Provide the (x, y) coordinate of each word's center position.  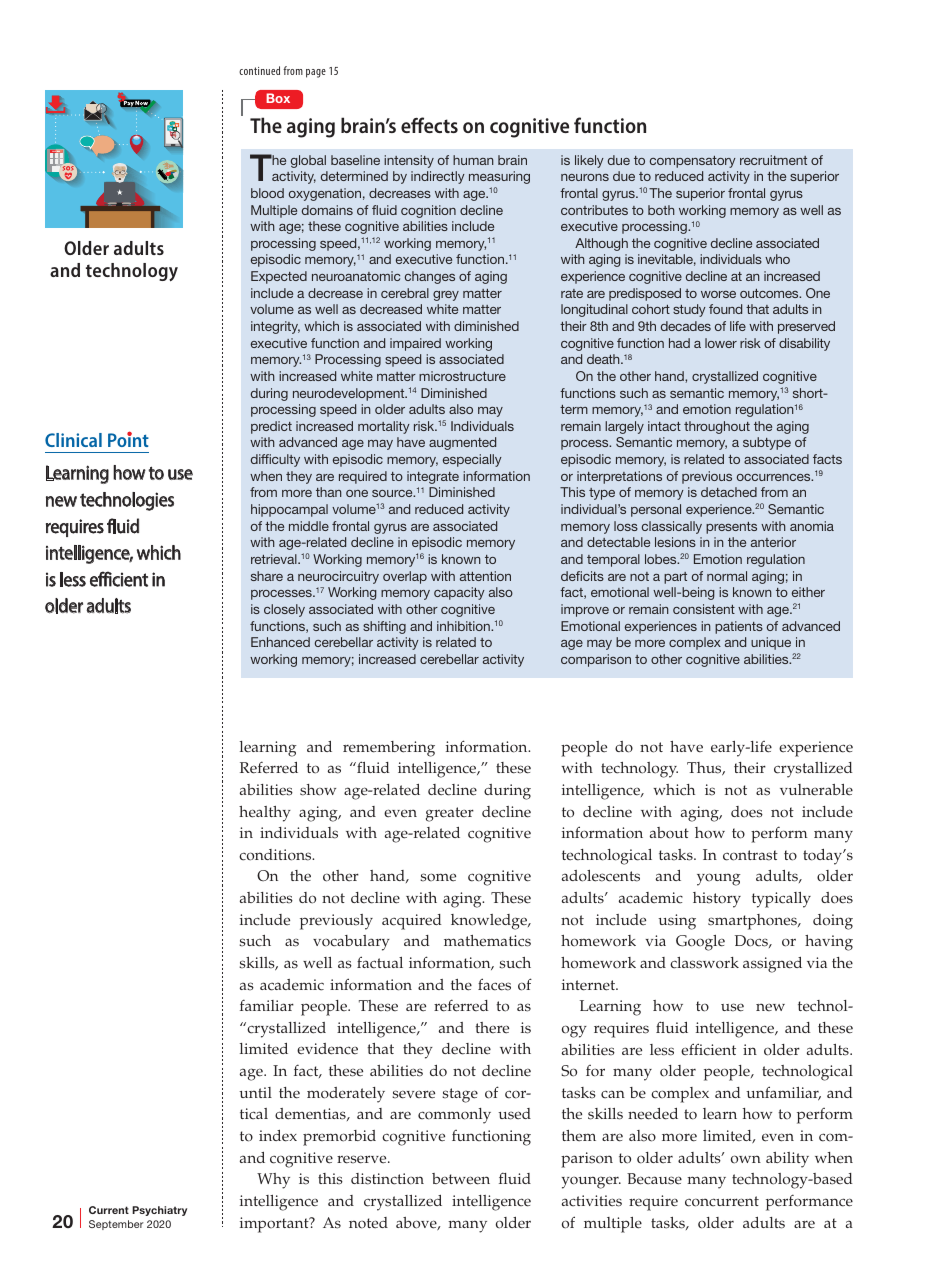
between (461, 1179)
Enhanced (280, 642)
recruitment (773, 160)
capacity (459, 593)
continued (259, 70)
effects (429, 125)
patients (739, 627)
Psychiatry (159, 1211)
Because (654, 1179)
